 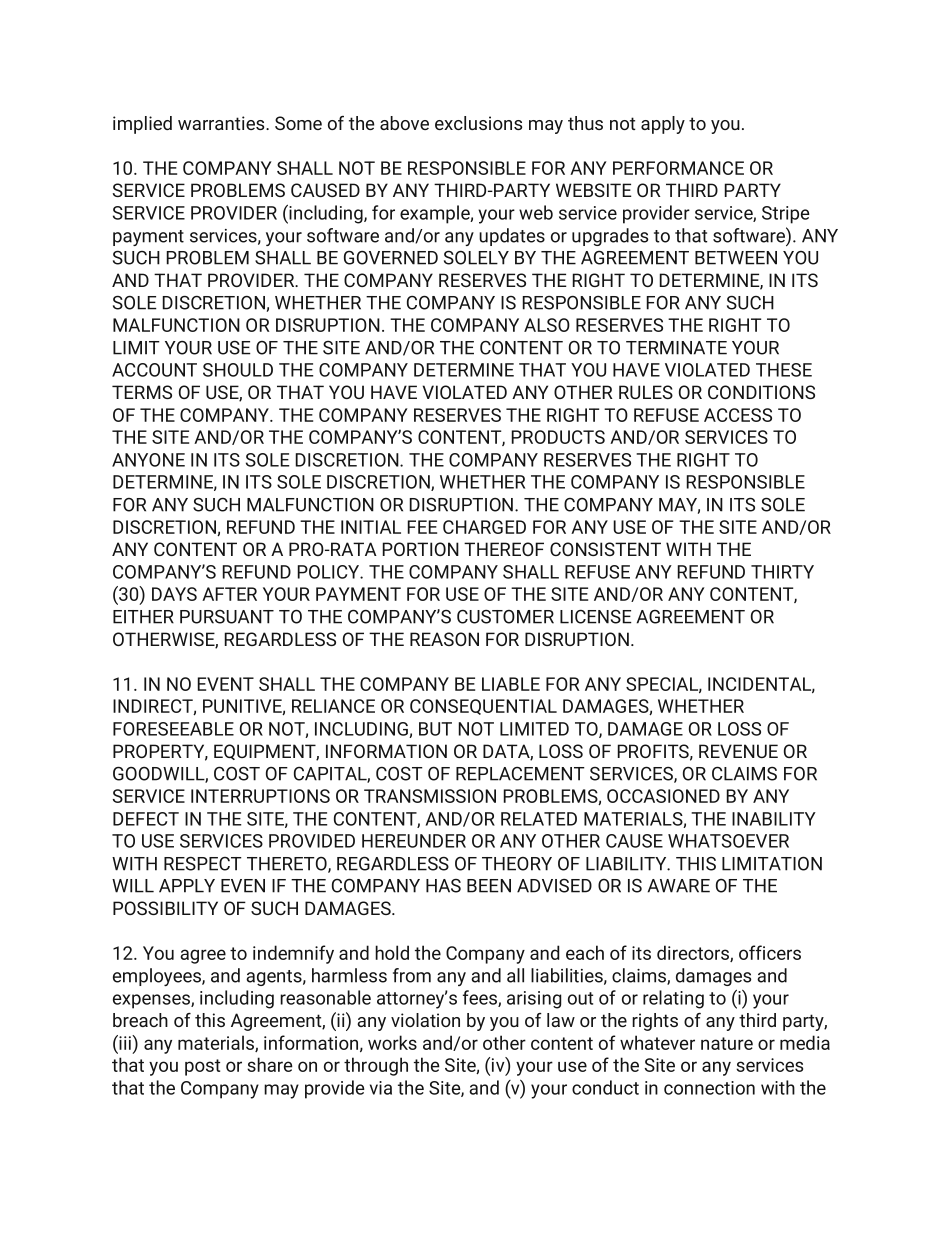 I want to click on warranties, so click(x=222, y=123).
